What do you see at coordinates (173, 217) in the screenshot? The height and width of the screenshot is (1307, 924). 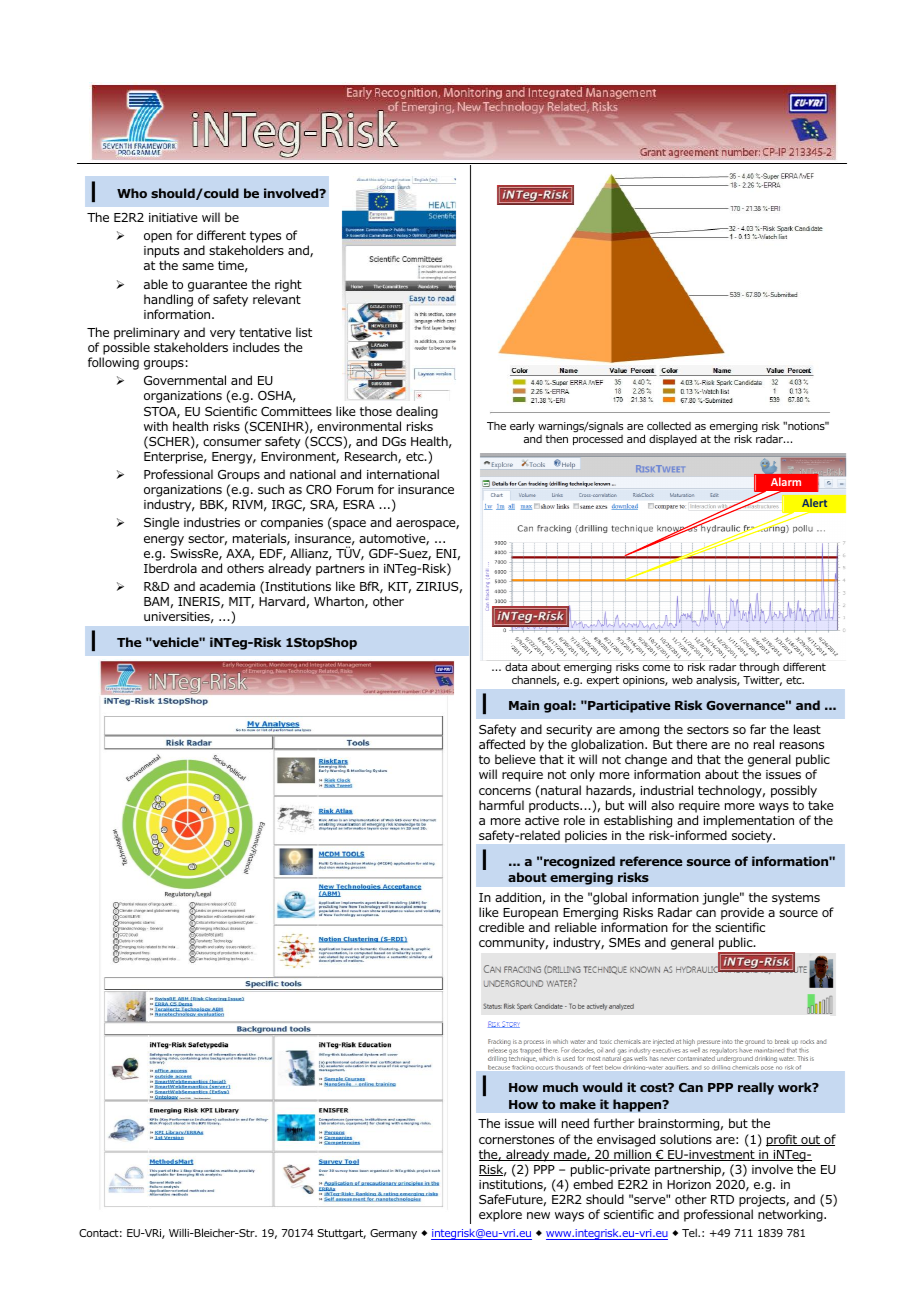 I see `initiative` at bounding box center [173, 217].
